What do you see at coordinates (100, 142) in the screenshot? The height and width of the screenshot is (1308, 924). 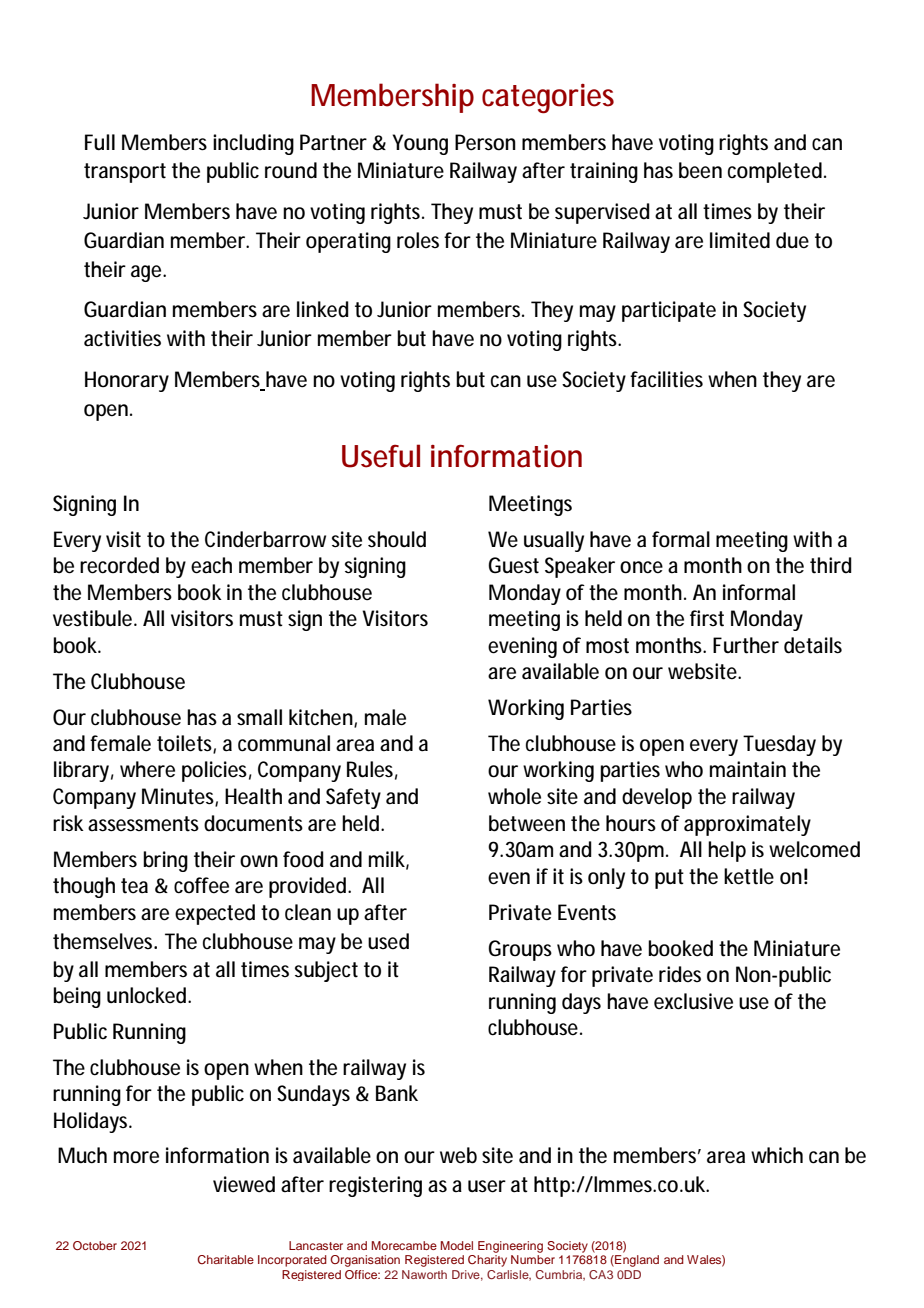 I see `Full` at bounding box center [100, 142].
